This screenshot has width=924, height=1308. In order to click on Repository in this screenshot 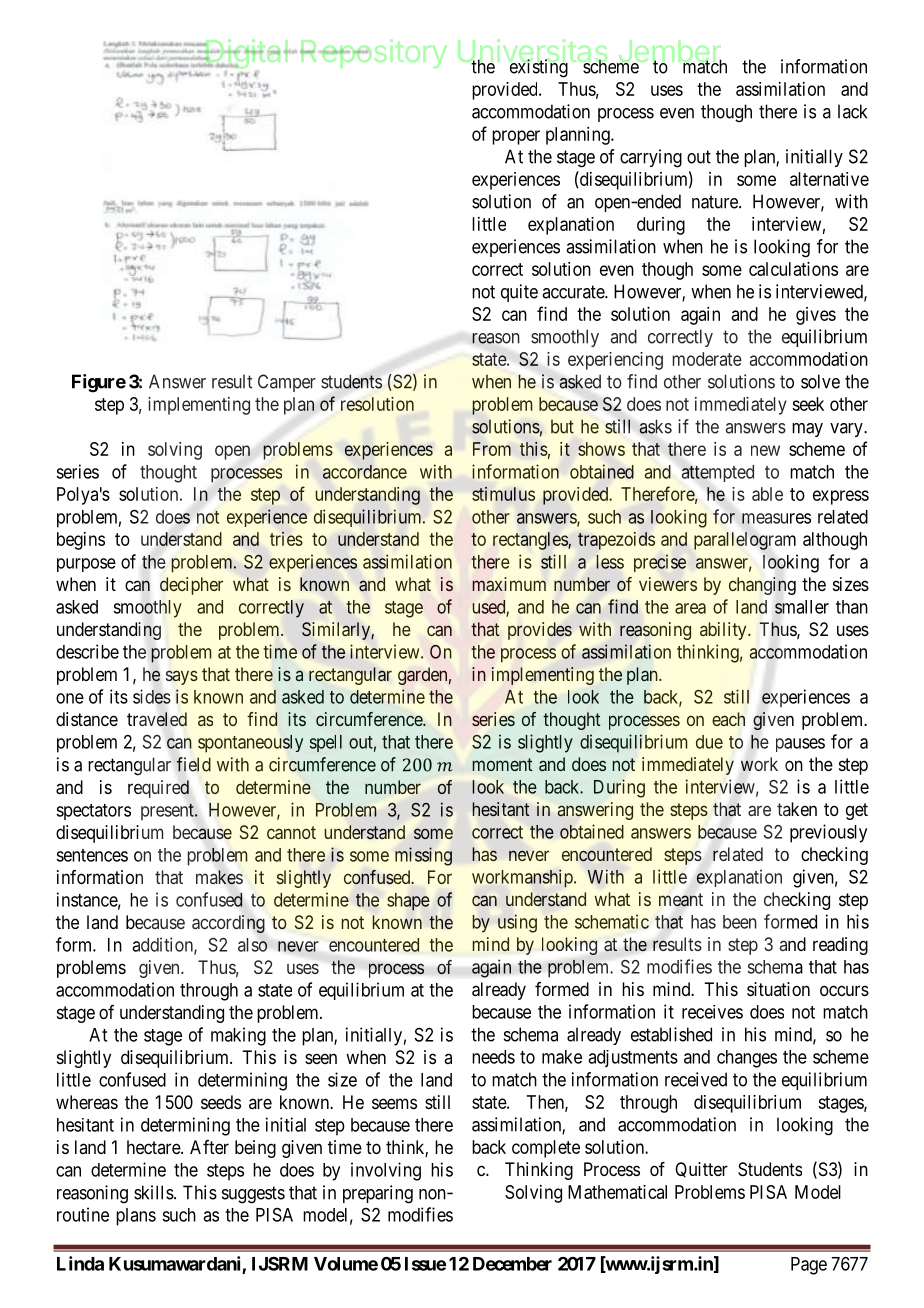, I will do `click(374, 53)`.
